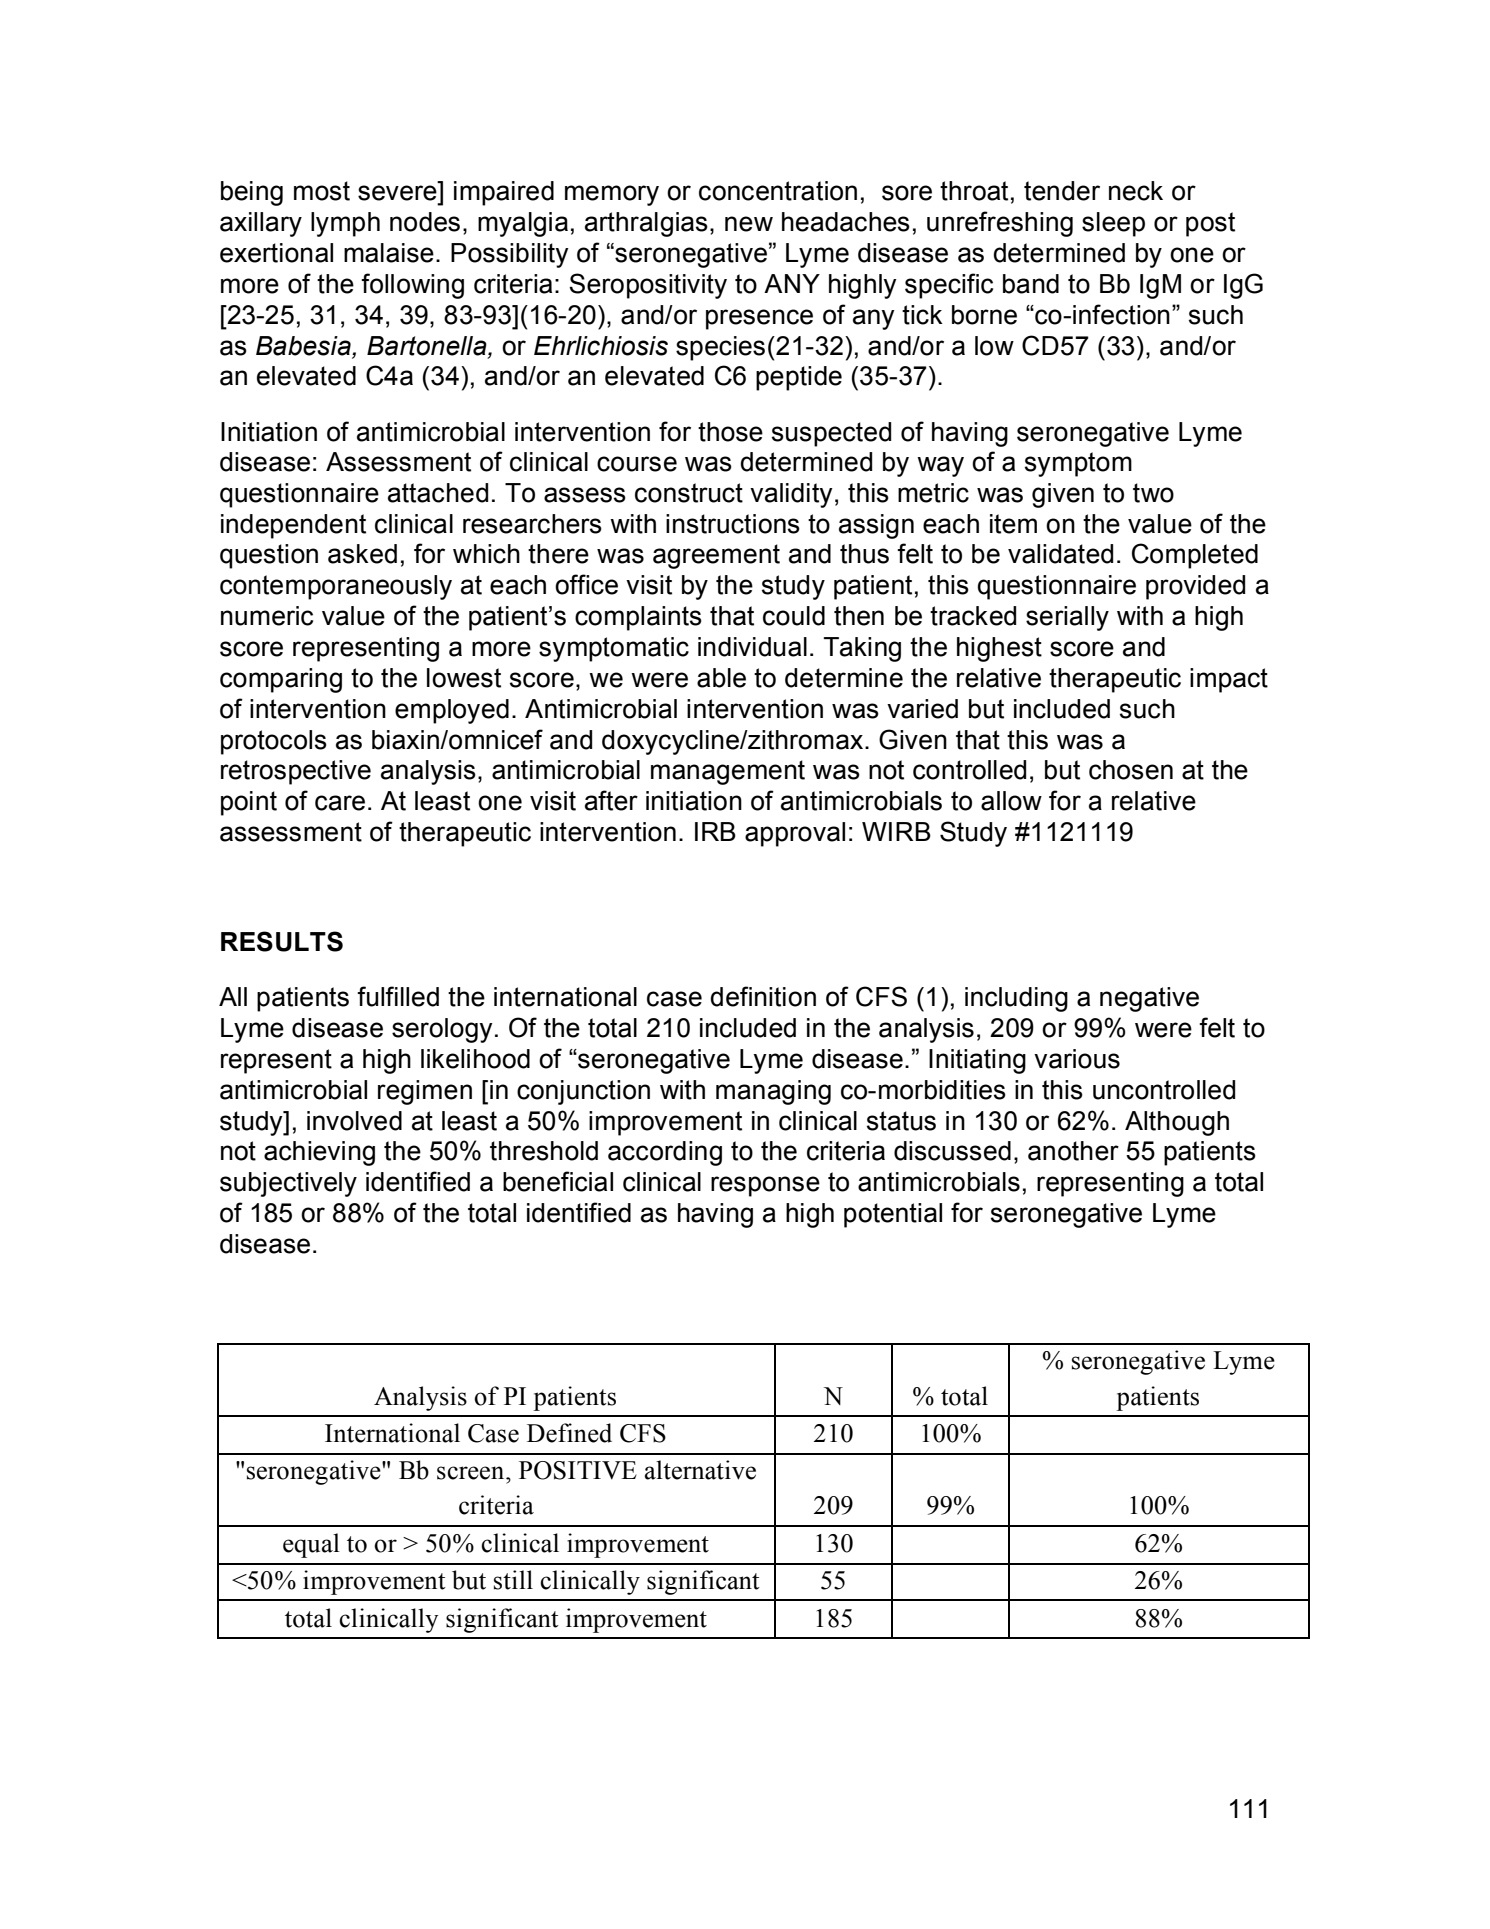 The image size is (1490, 1929). I want to click on able, so click(721, 678).
